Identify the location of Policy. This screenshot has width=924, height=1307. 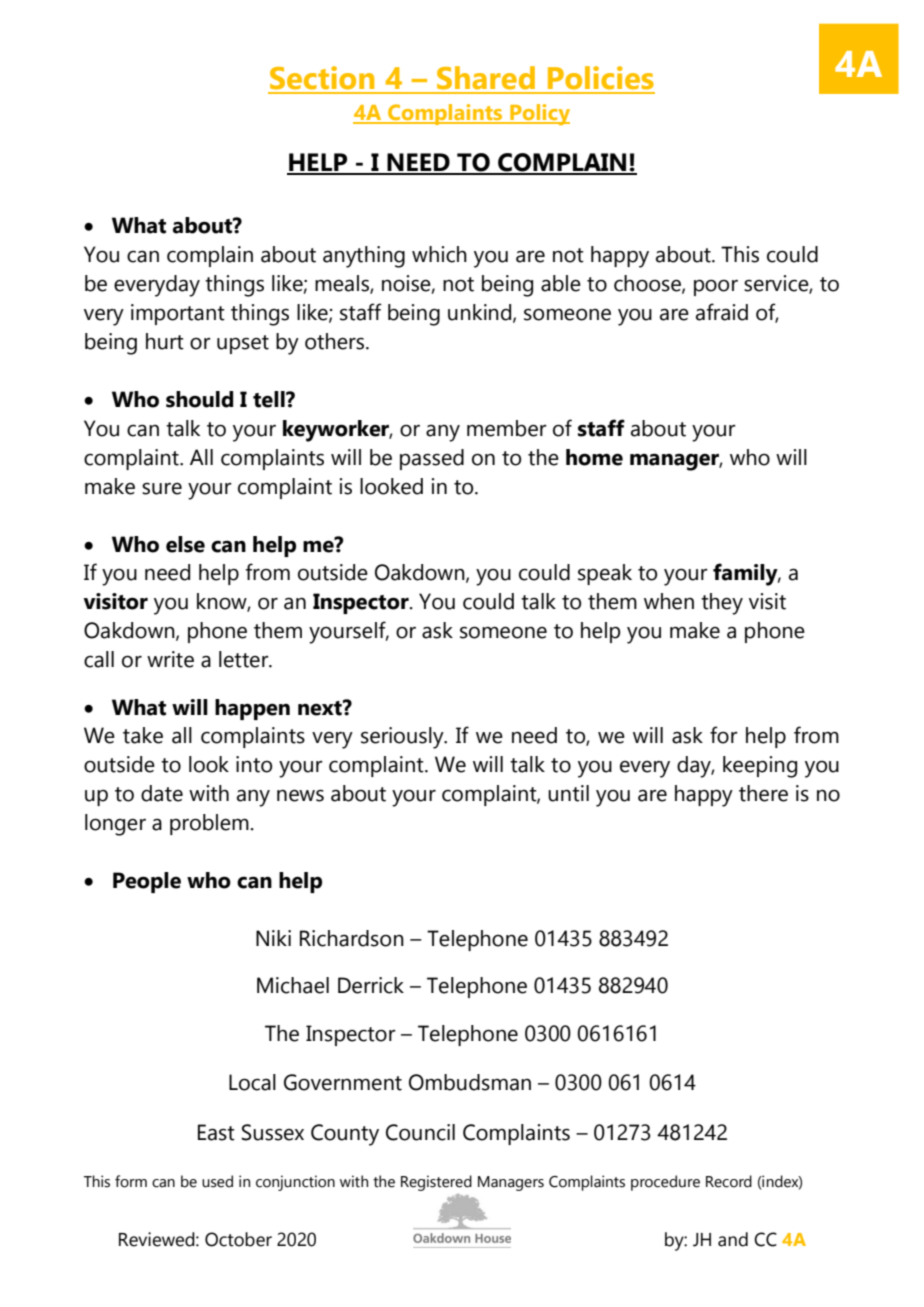
(539, 114).
